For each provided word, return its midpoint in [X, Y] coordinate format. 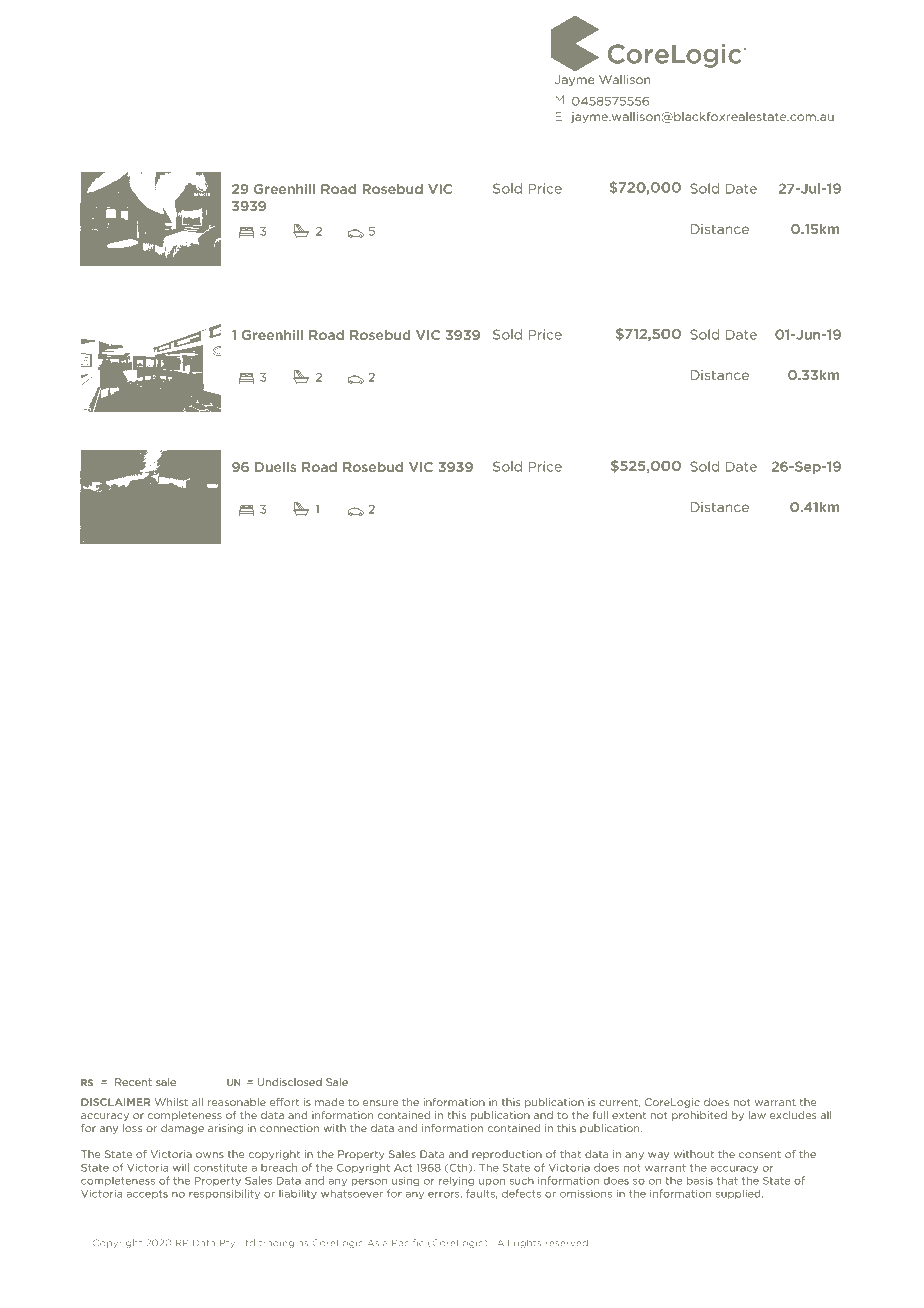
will [181, 1167]
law [757, 1115]
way [658, 1156]
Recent [133, 1082]
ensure [380, 1103]
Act [403, 1168]
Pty [227, 1243]
